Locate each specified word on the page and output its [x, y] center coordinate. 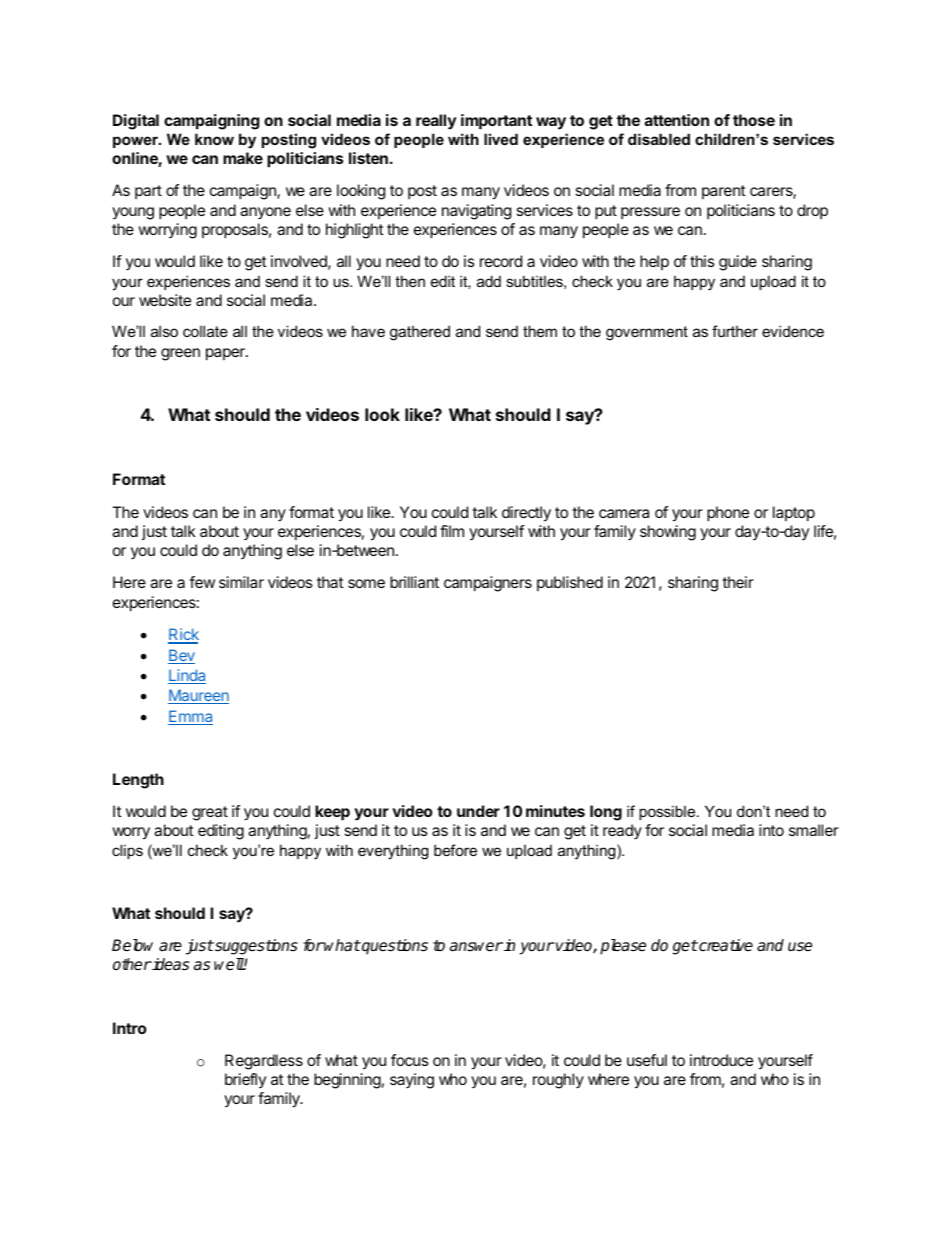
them [540, 331]
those [754, 120]
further [735, 331]
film [452, 531]
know [214, 139]
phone [728, 514]
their [738, 582]
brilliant [414, 582]
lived [501, 139]
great [210, 813]
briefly [245, 1080]
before [455, 850]
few [202, 582]
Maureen [198, 696]
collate [205, 331]
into [771, 830]
